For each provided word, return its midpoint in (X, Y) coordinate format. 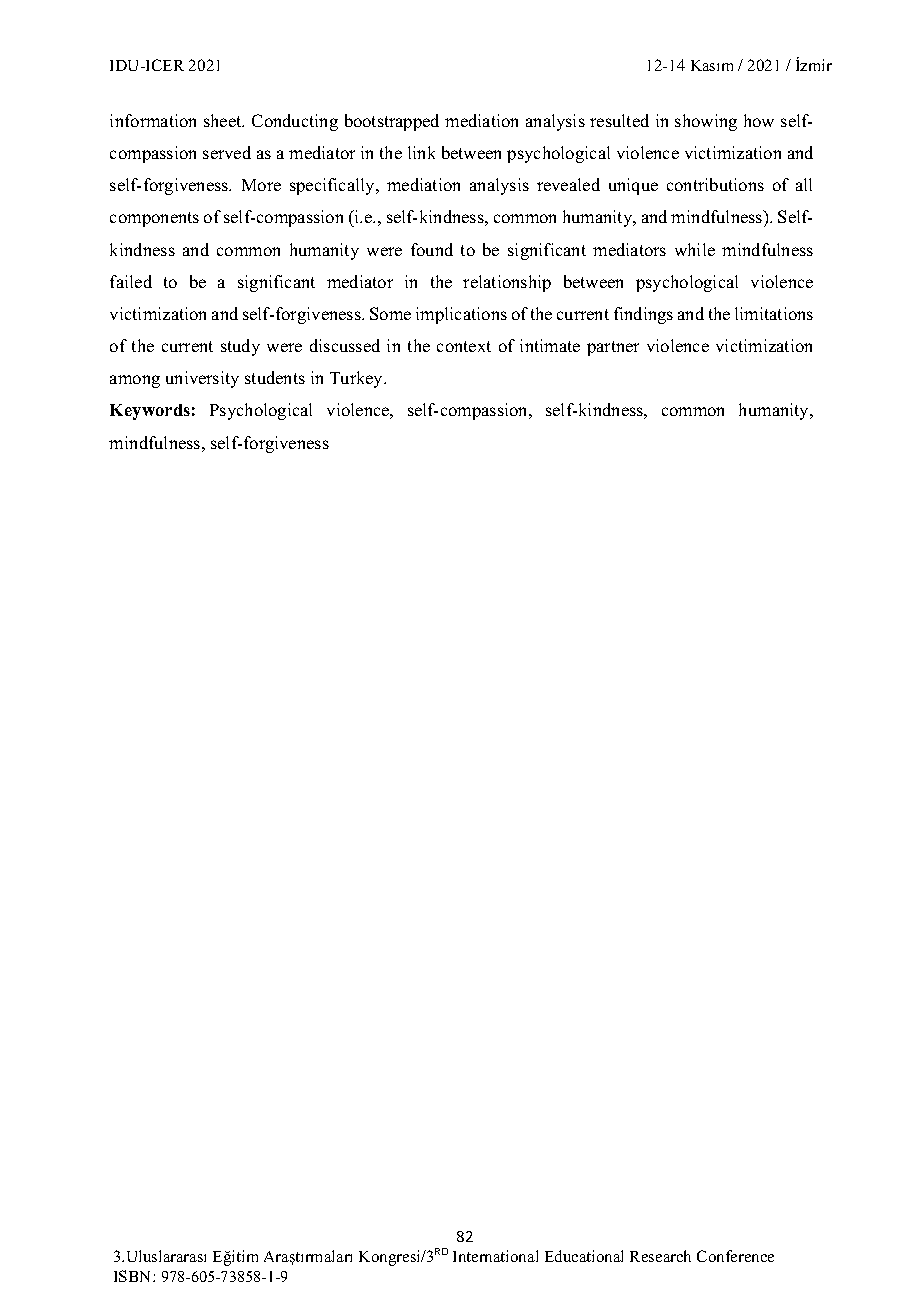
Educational (584, 1256)
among (135, 381)
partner (613, 348)
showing (706, 122)
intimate (550, 345)
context (464, 346)
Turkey (357, 379)
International (495, 1256)
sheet (224, 120)
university (202, 379)
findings (643, 315)
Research (660, 1256)
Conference (735, 1256)
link (421, 152)
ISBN (134, 1276)
